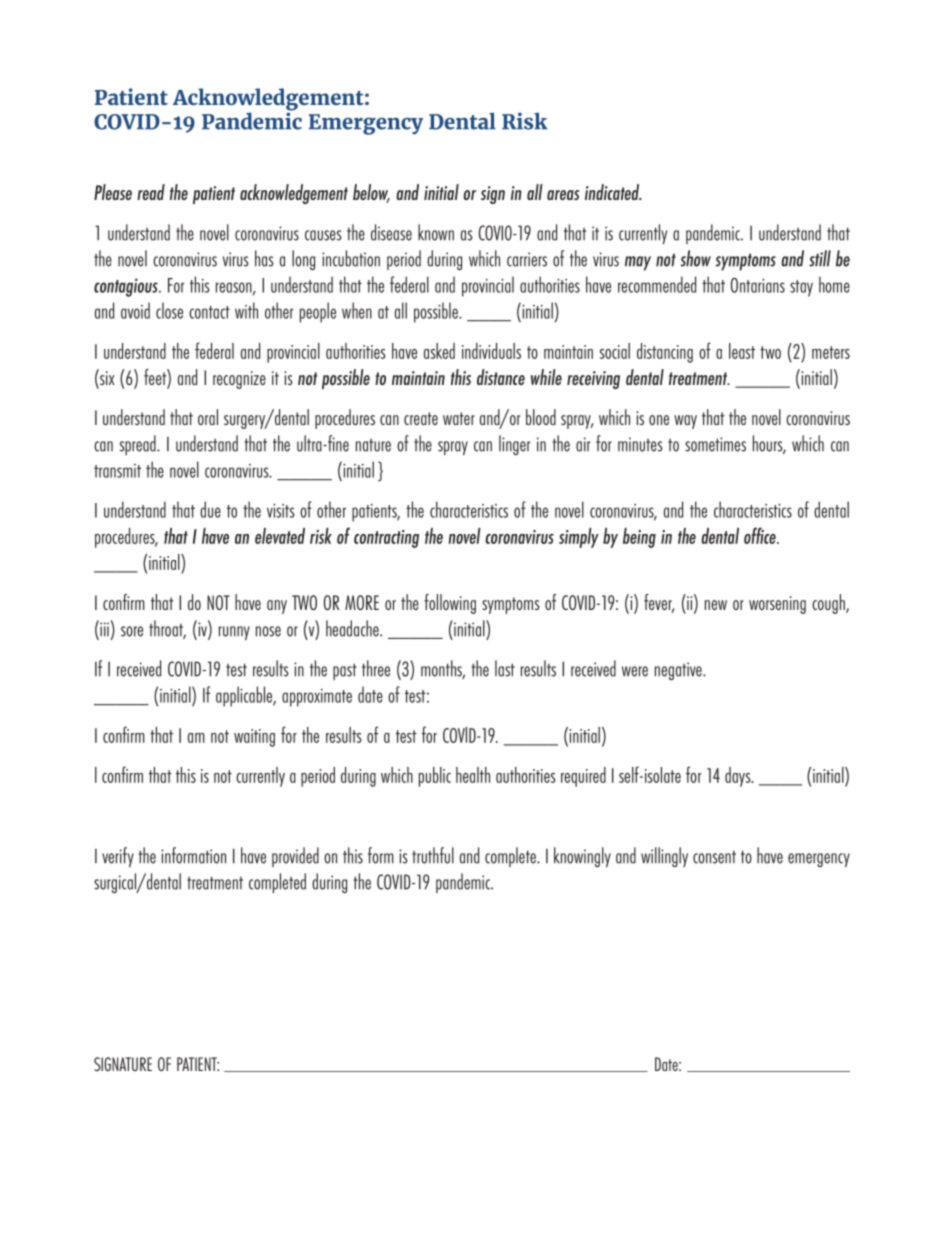 The width and height of the page is (952, 1233). Describe the element at coordinates (208, 417) in the page. I see `oral` at that location.
